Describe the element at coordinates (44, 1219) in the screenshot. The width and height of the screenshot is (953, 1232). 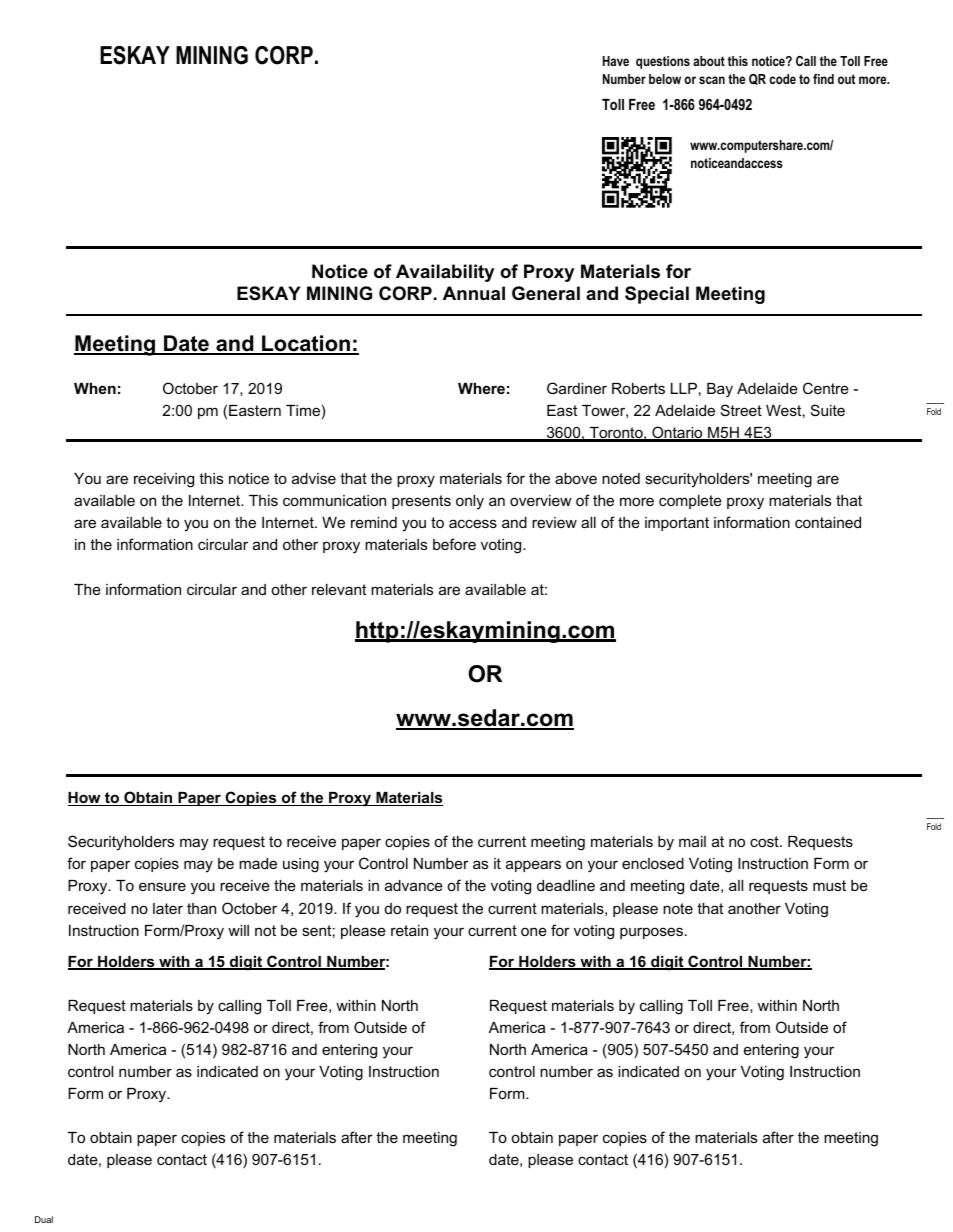
I see `Dual` at that location.
